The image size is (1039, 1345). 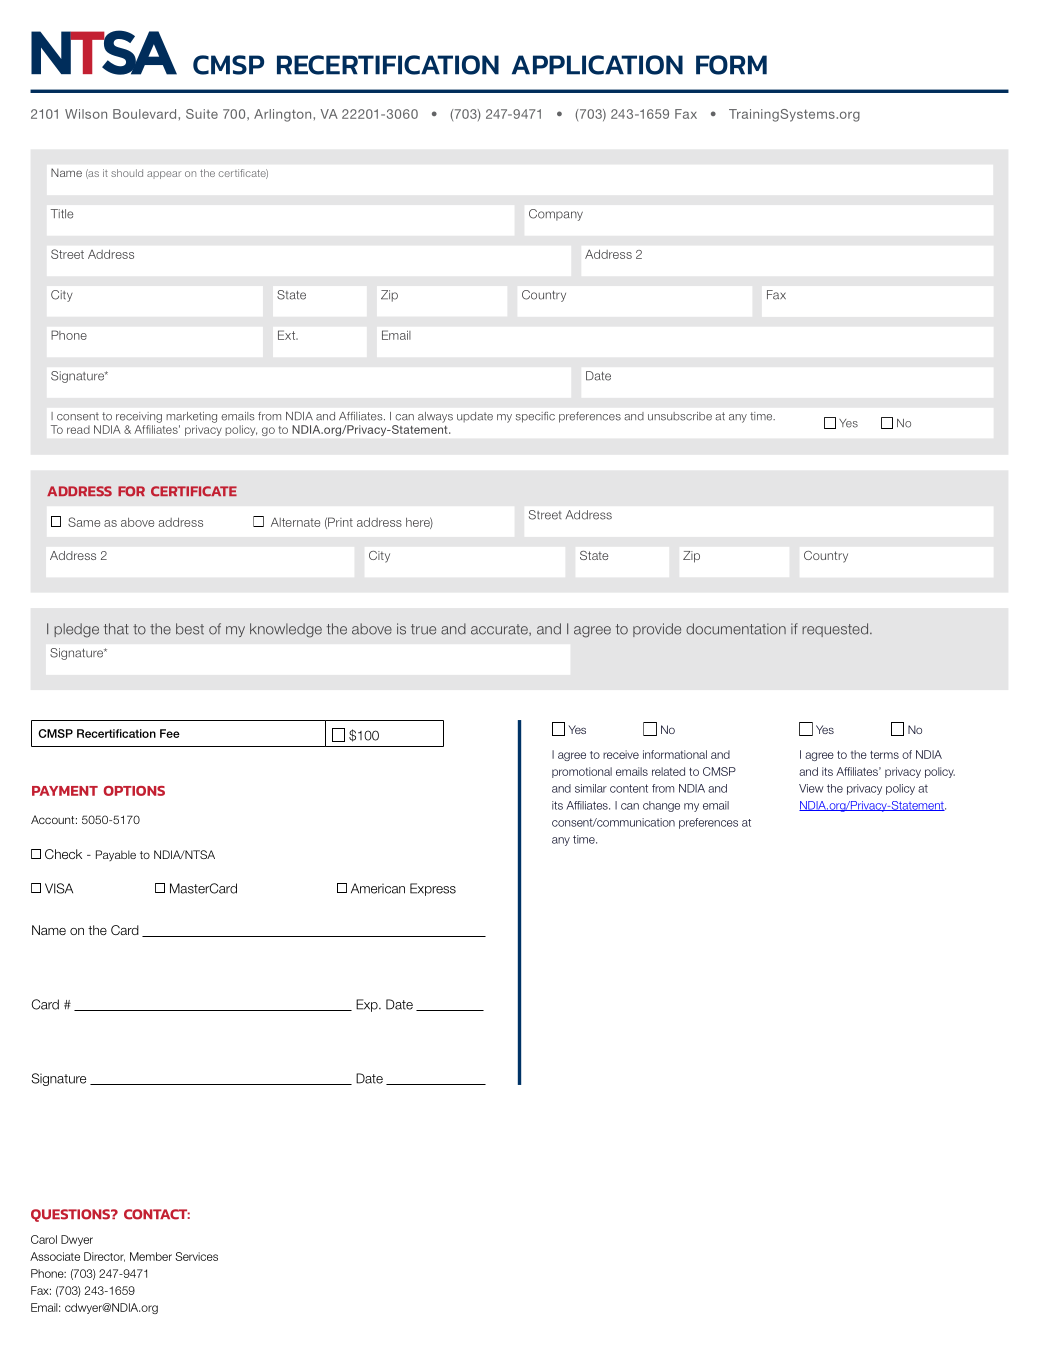 What do you see at coordinates (151, 1256) in the screenshot?
I see `Member` at bounding box center [151, 1256].
